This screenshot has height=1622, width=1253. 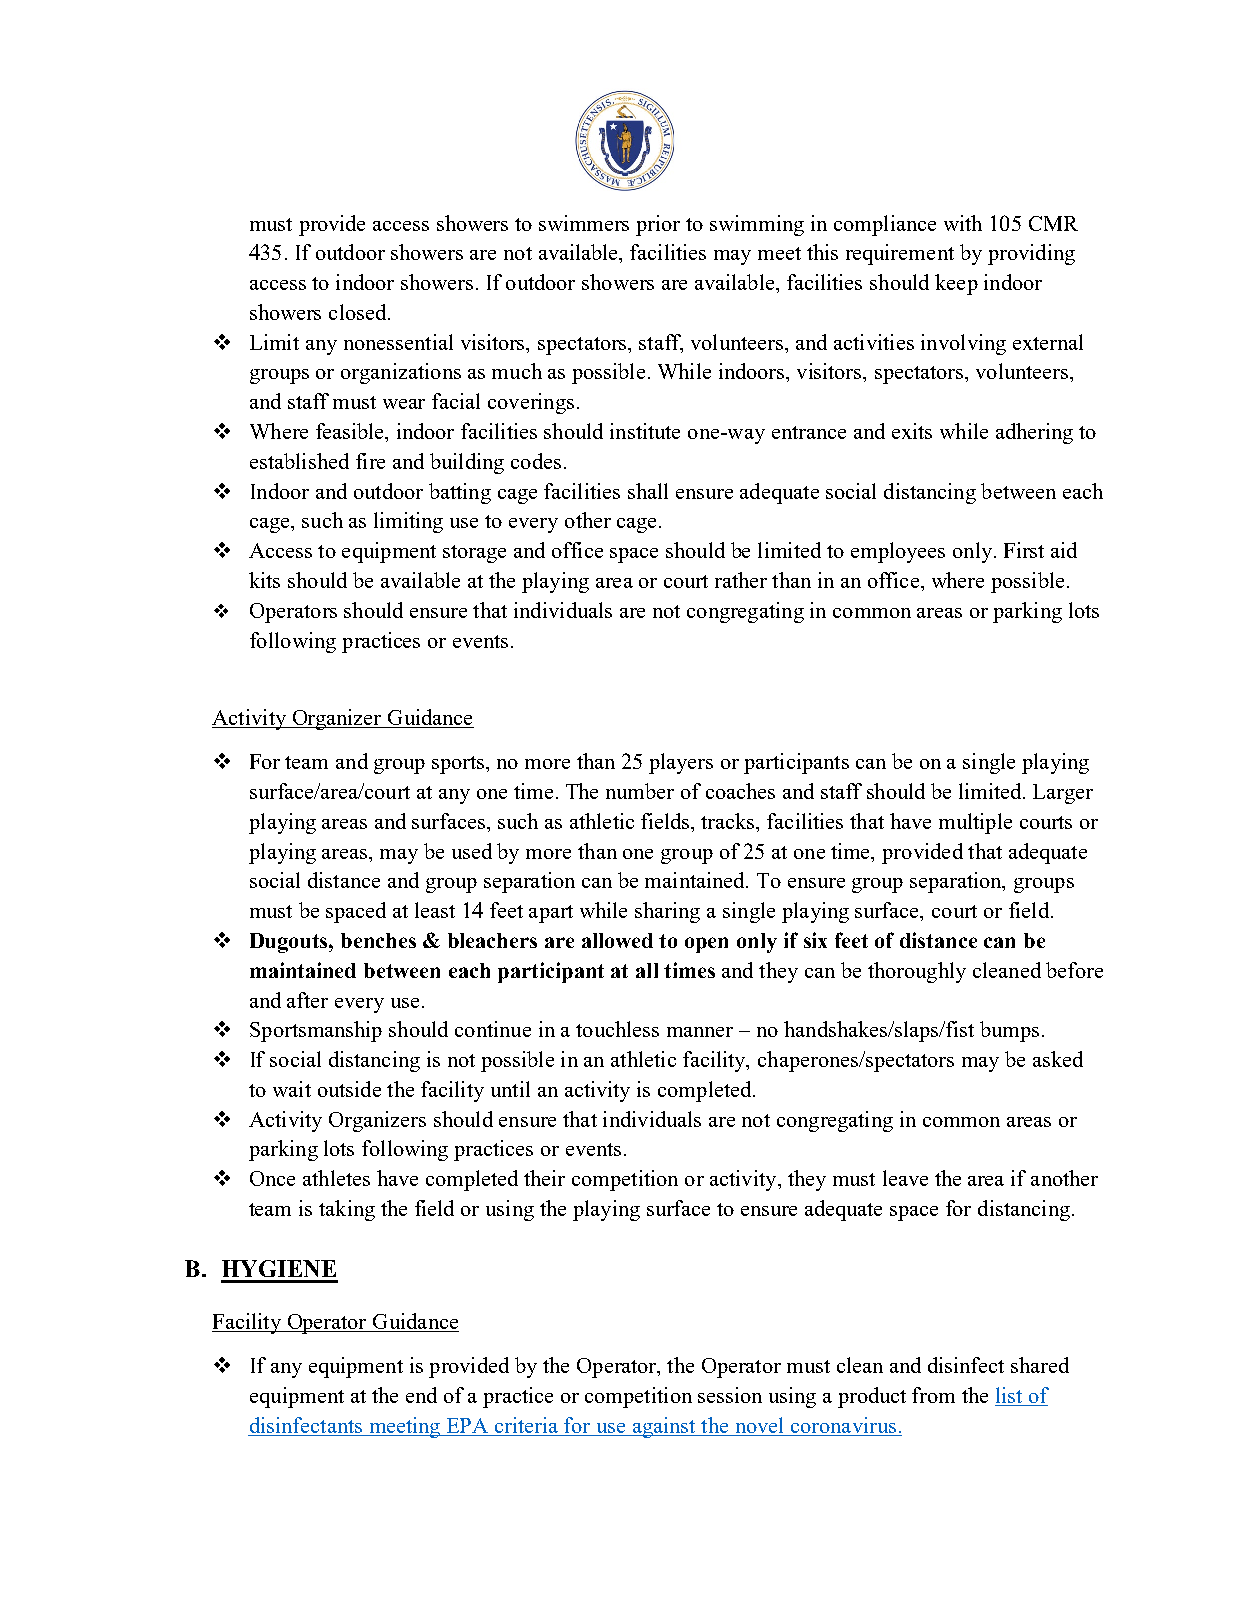 I want to click on rather, so click(x=741, y=580).
